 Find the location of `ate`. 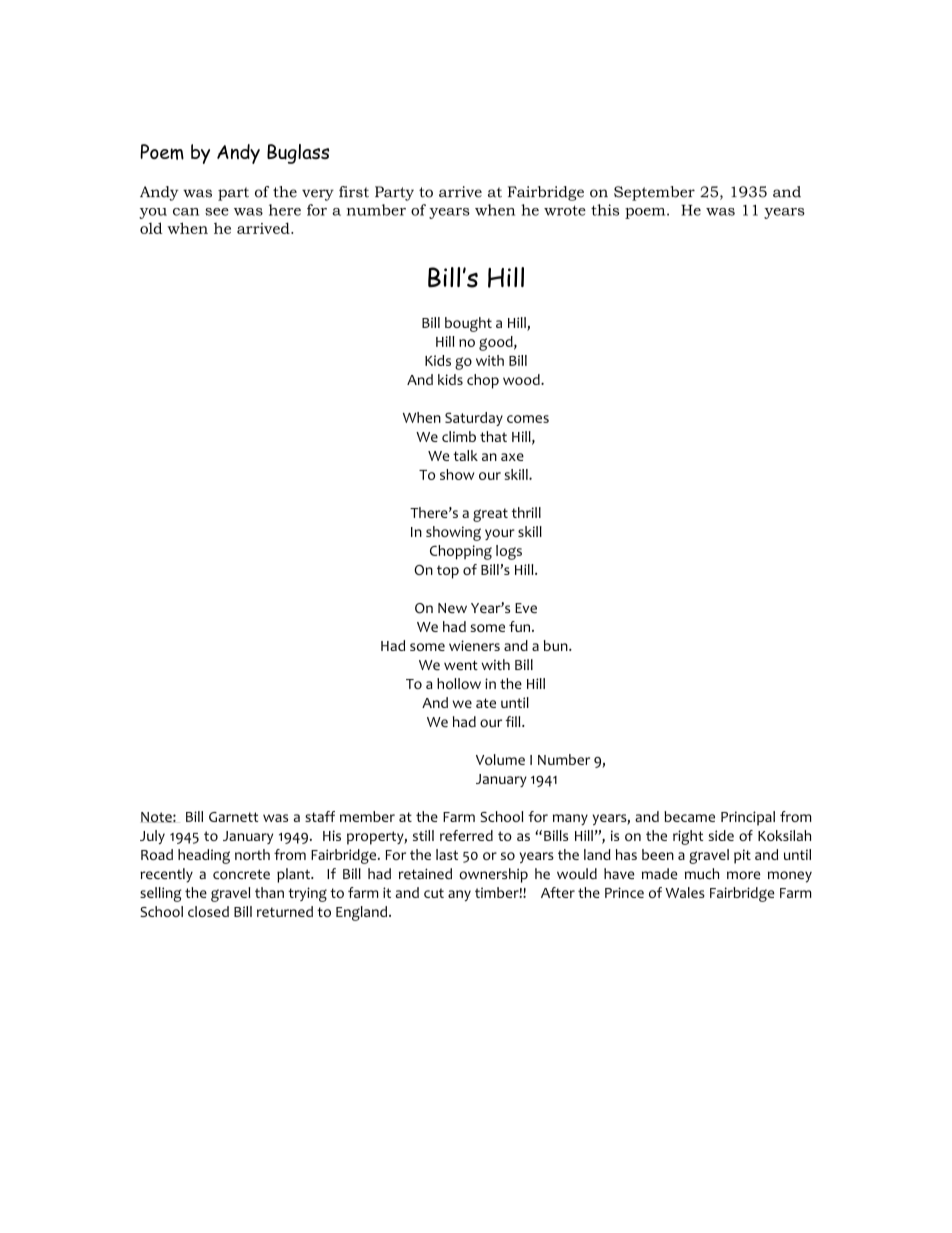

ate is located at coordinates (486, 703).
